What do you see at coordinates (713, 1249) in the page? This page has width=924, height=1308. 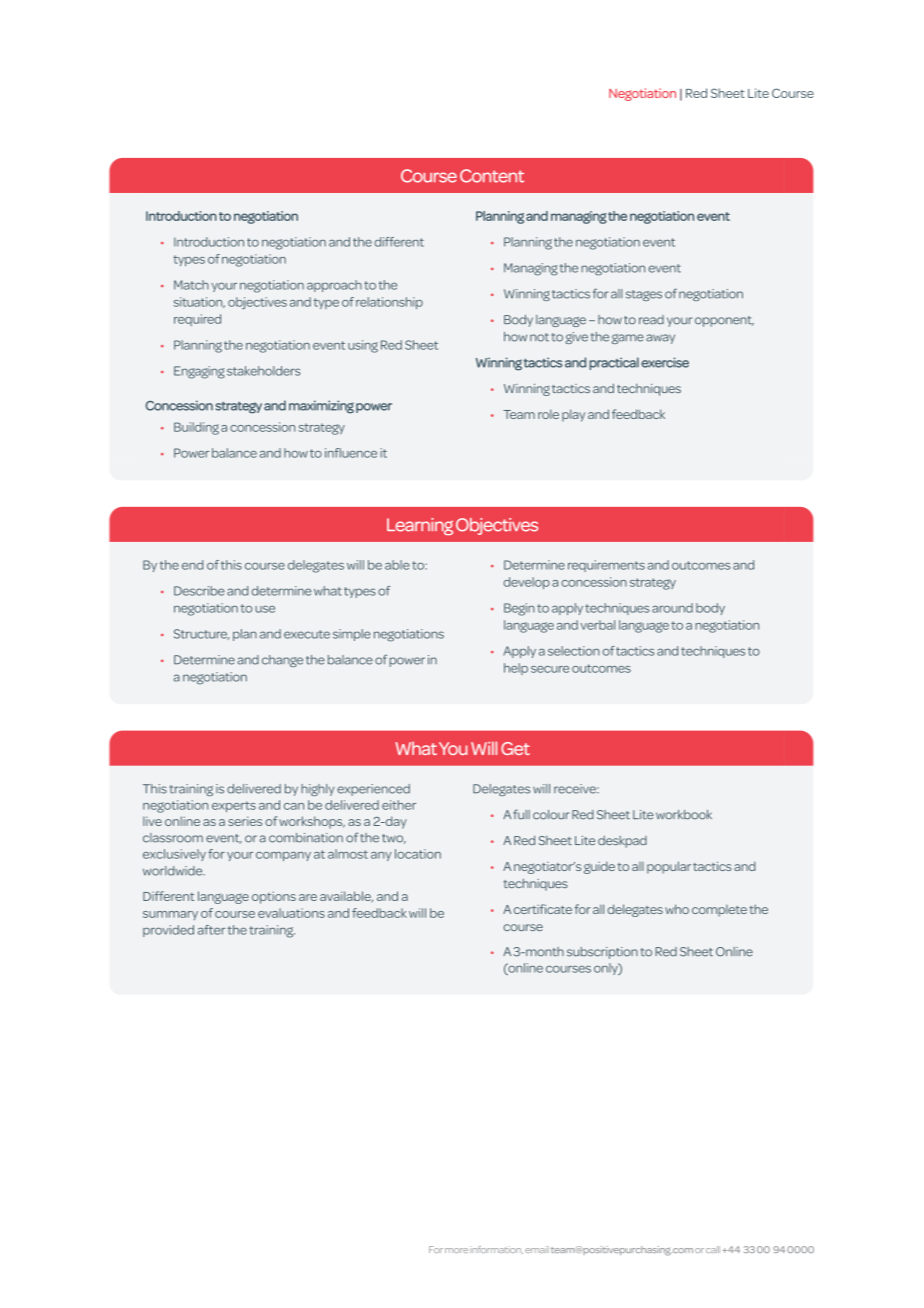 I see `call` at bounding box center [713, 1249].
